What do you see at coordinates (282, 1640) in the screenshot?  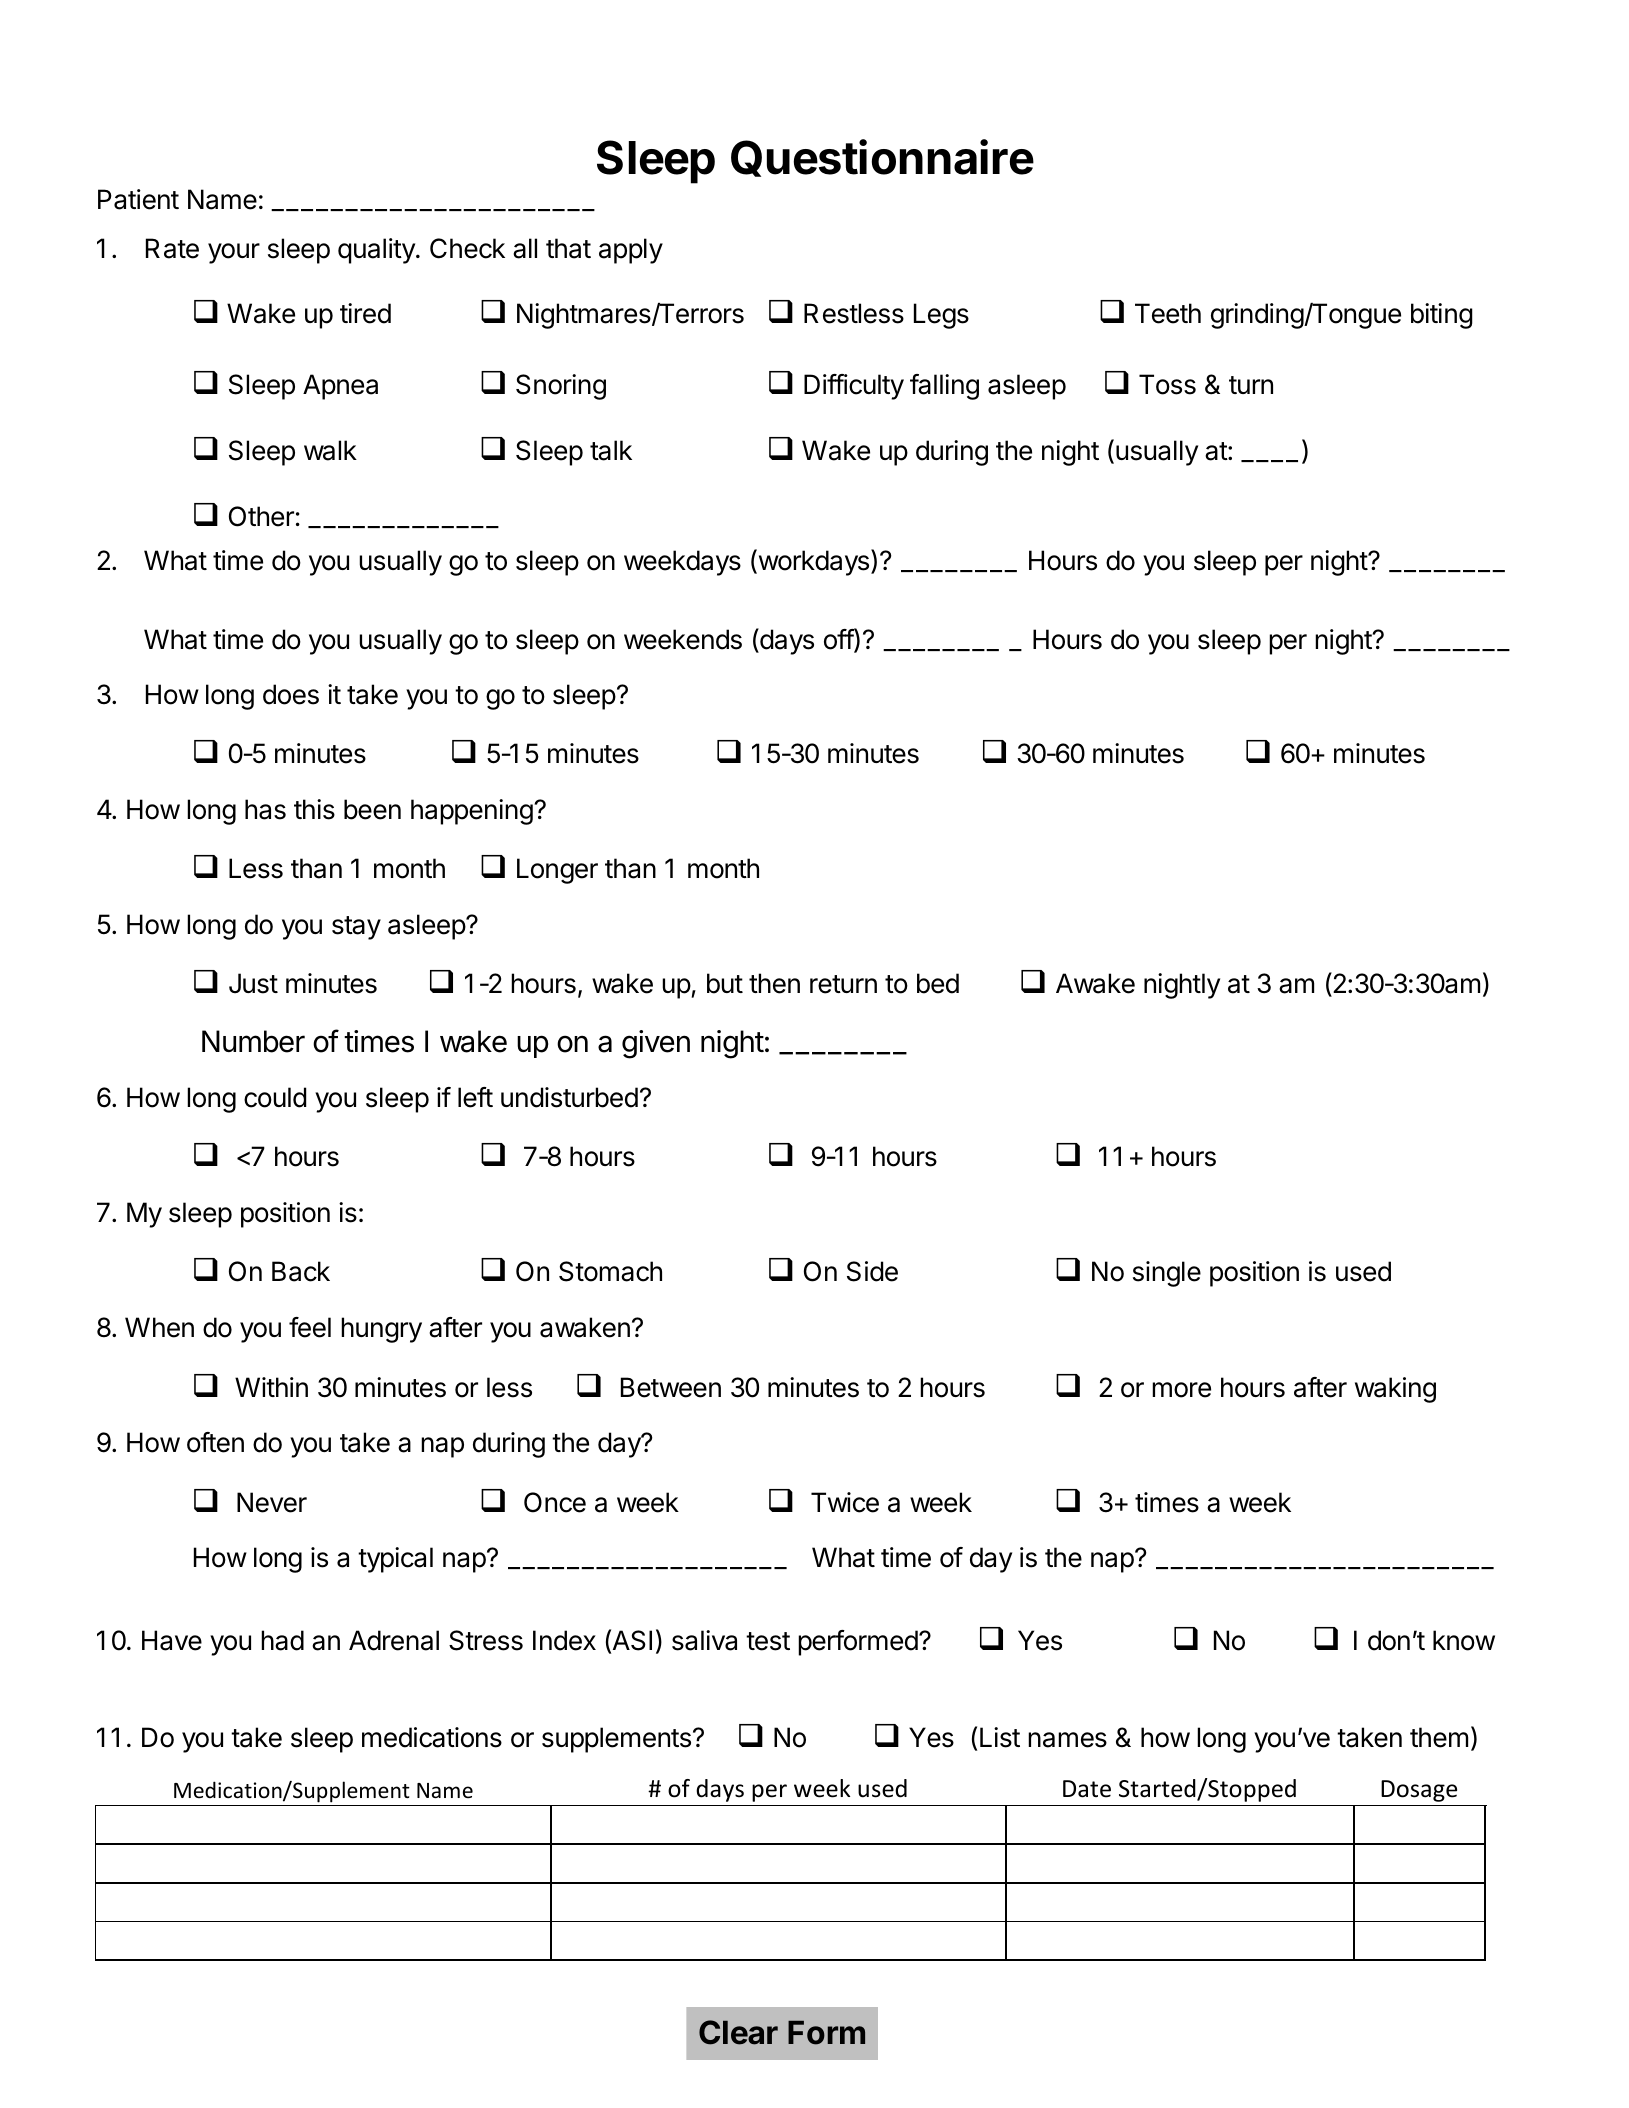 I see `had` at bounding box center [282, 1640].
